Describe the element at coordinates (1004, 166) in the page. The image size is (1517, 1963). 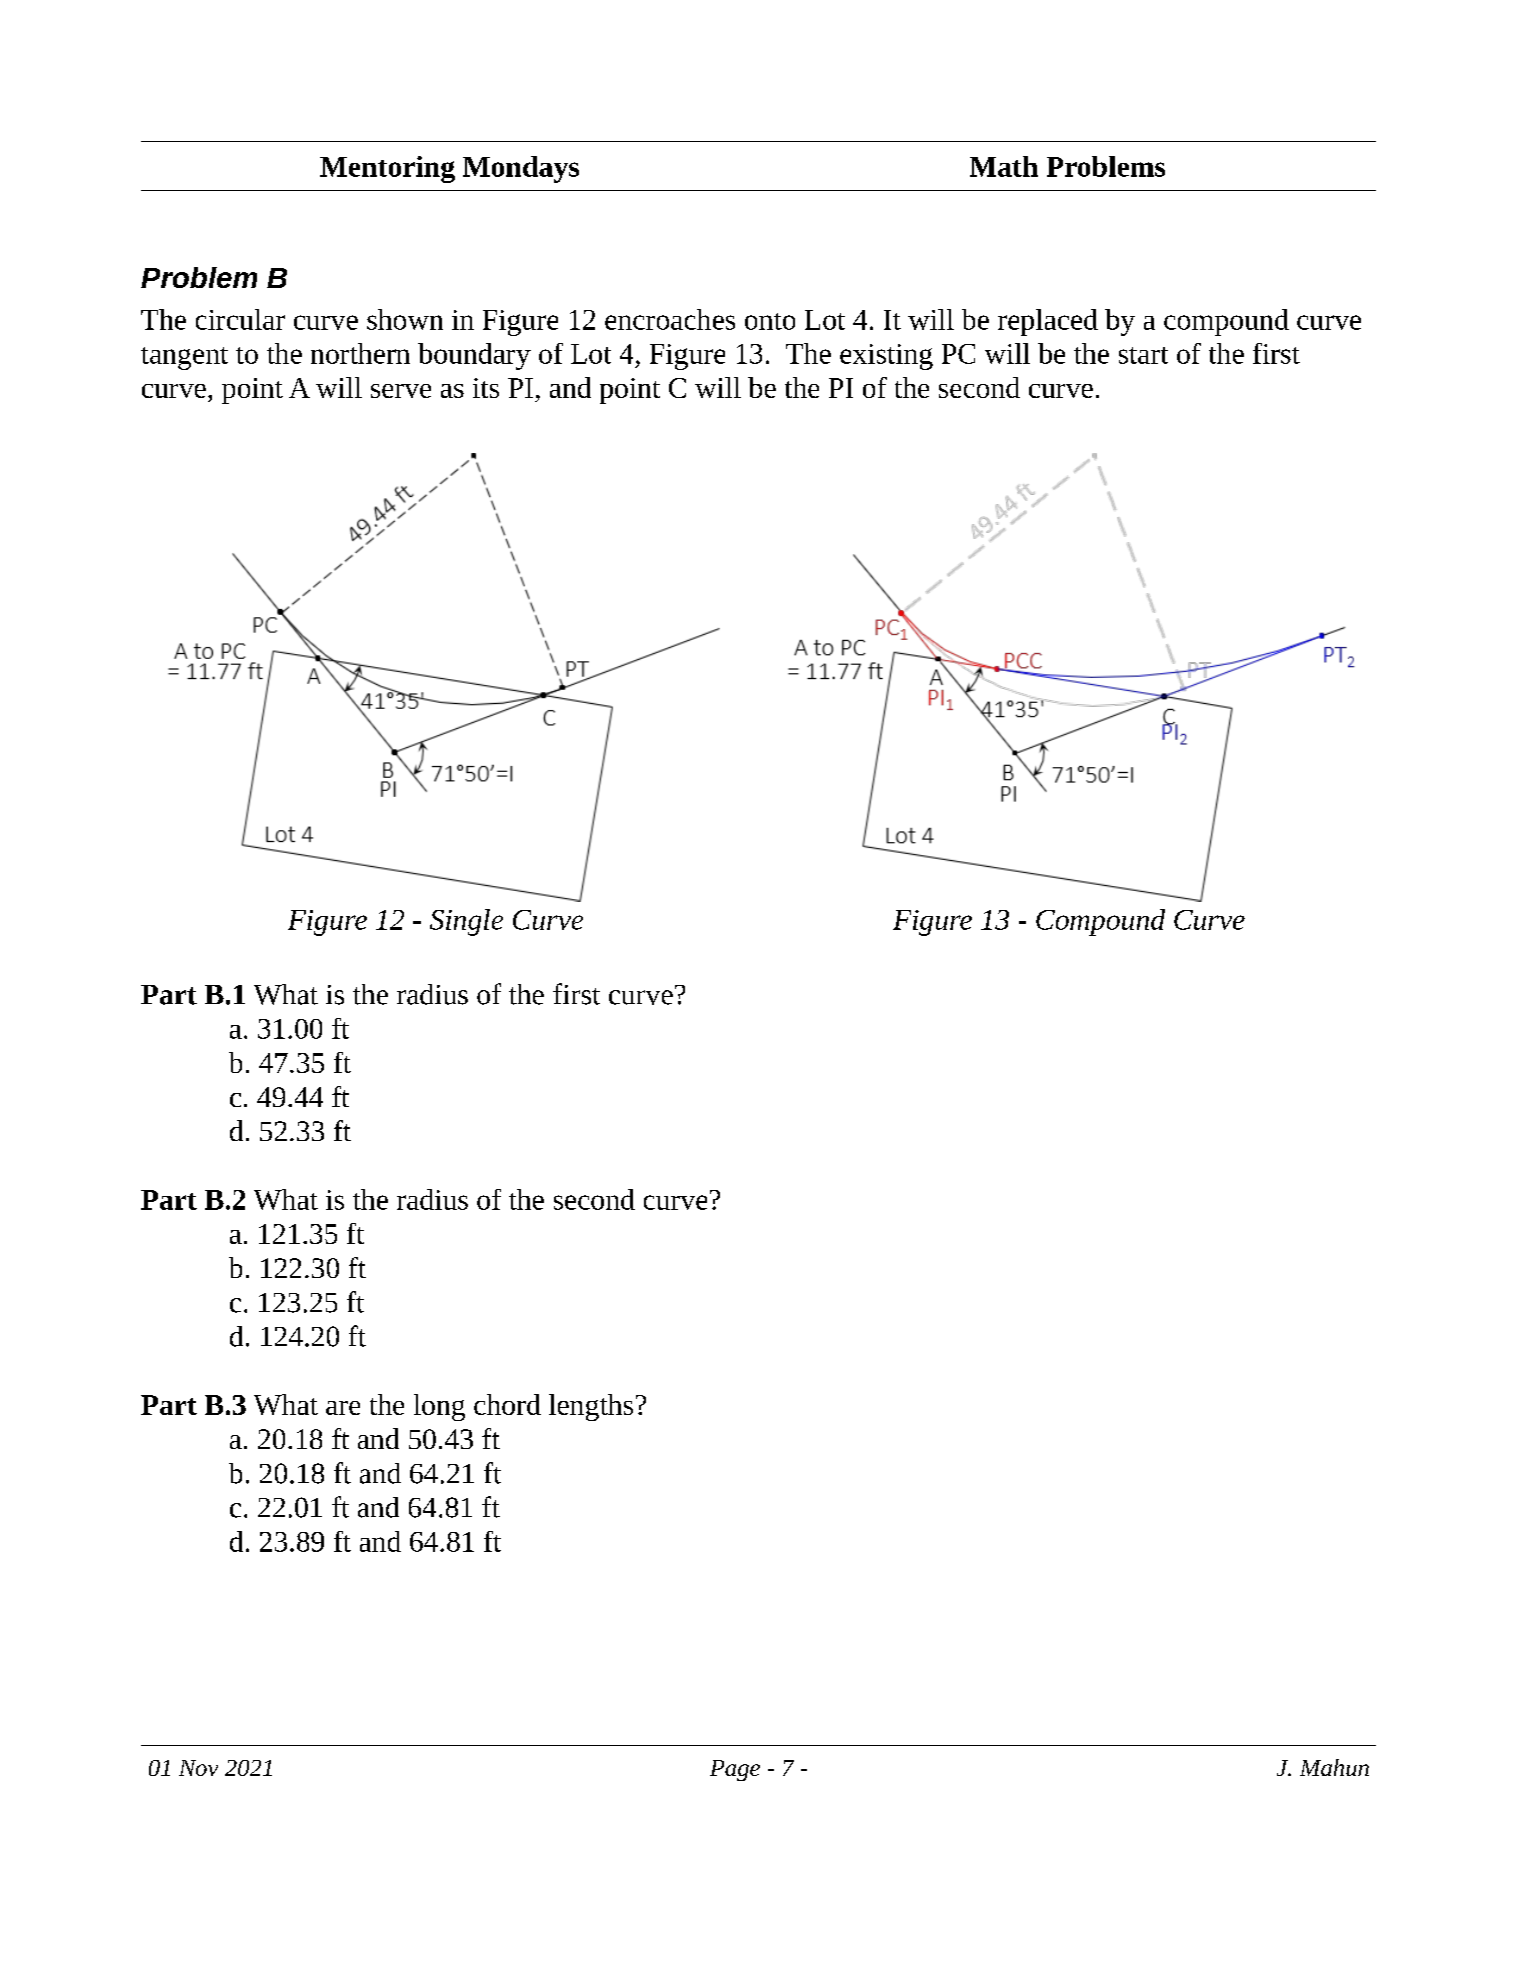
I see `Math` at that location.
